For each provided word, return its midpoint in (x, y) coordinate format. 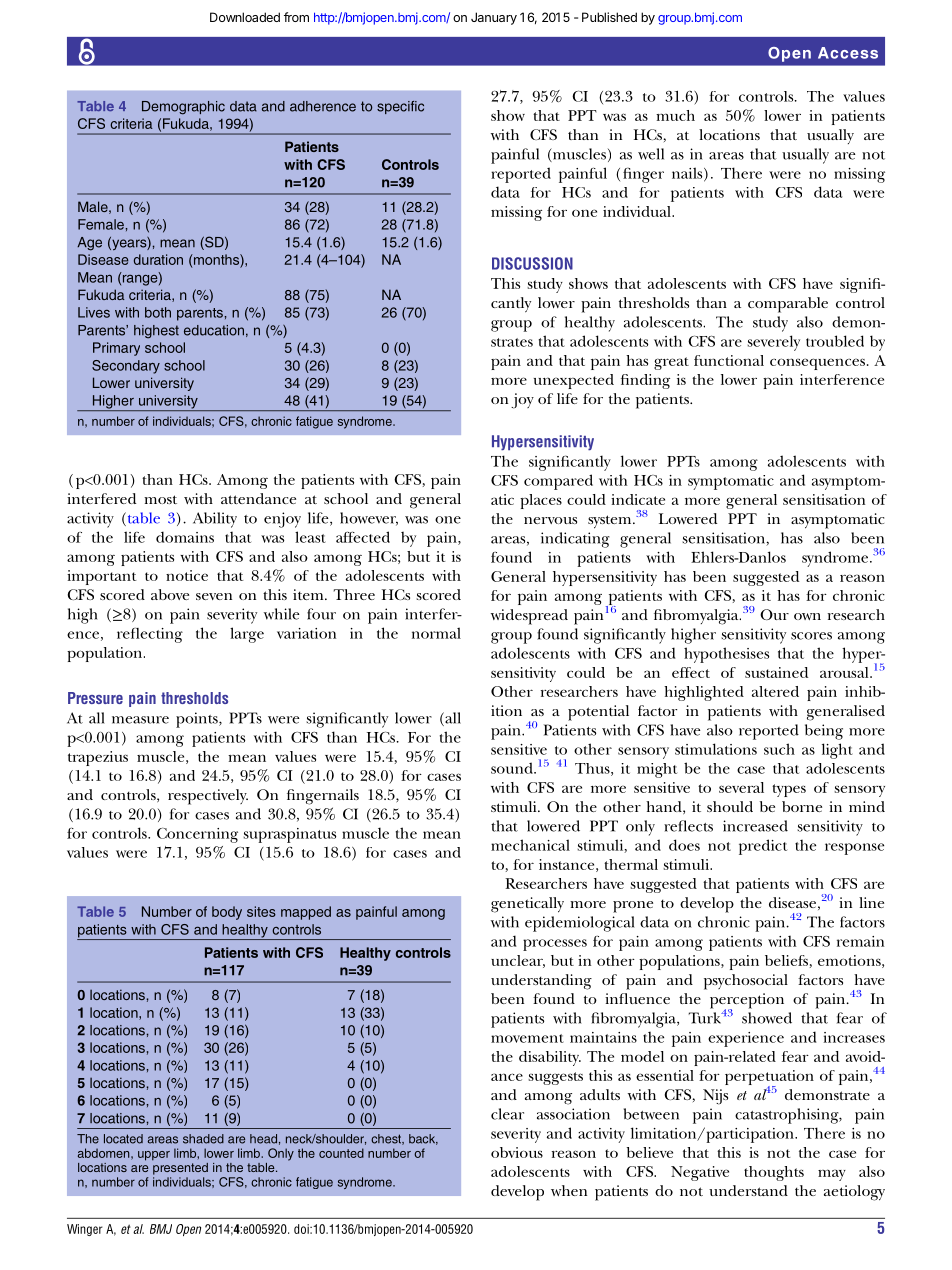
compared (558, 482)
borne (802, 806)
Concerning (197, 835)
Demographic (183, 108)
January (494, 18)
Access (848, 53)
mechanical (530, 845)
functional (729, 360)
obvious (517, 1152)
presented (180, 1167)
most (160, 499)
